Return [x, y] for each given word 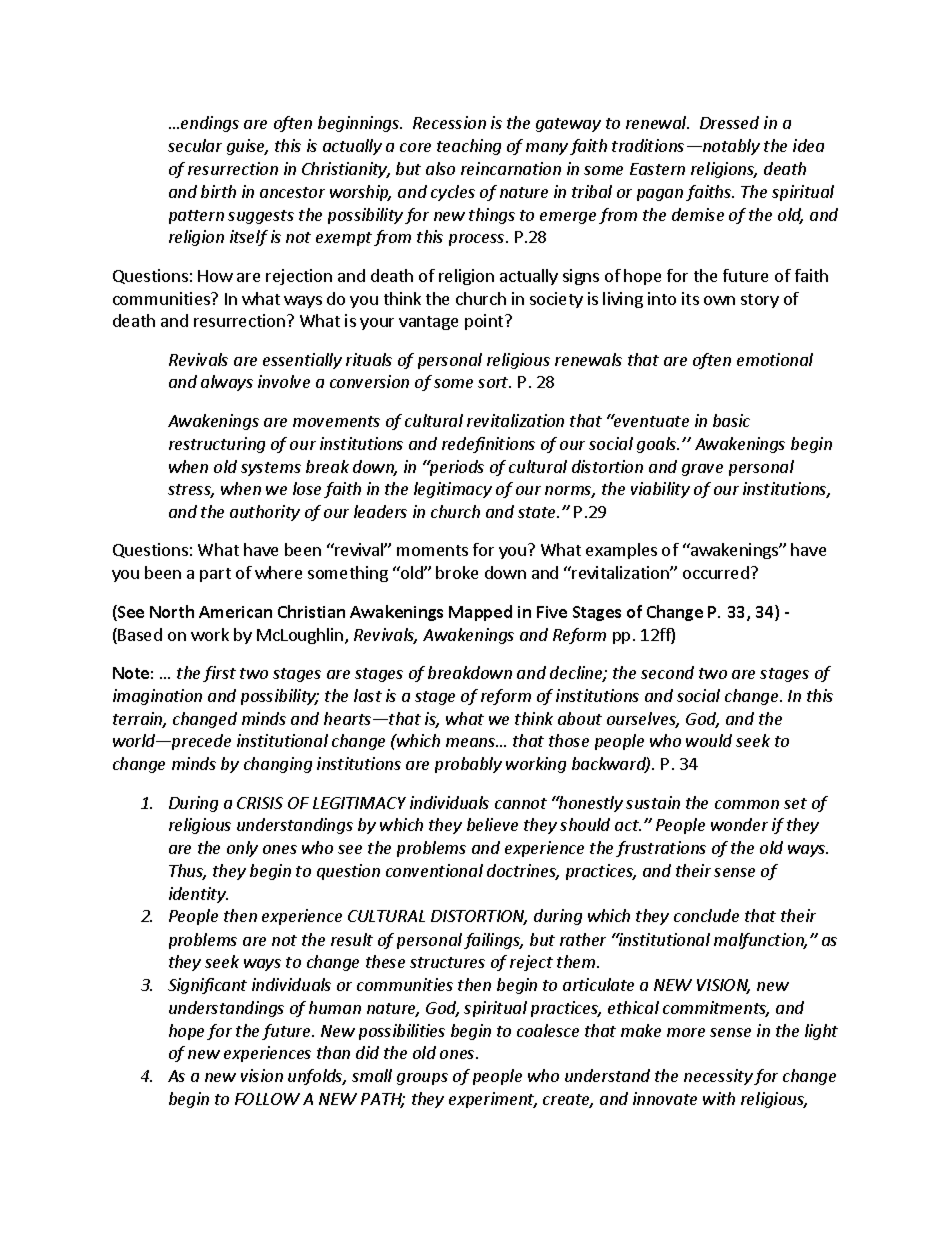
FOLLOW [267, 1099]
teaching [469, 147]
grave [702, 470]
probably [468, 765]
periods [455, 468]
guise [247, 147]
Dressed [729, 122]
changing [278, 765]
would [709, 740]
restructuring [217, 445]
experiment [493, 1100]
